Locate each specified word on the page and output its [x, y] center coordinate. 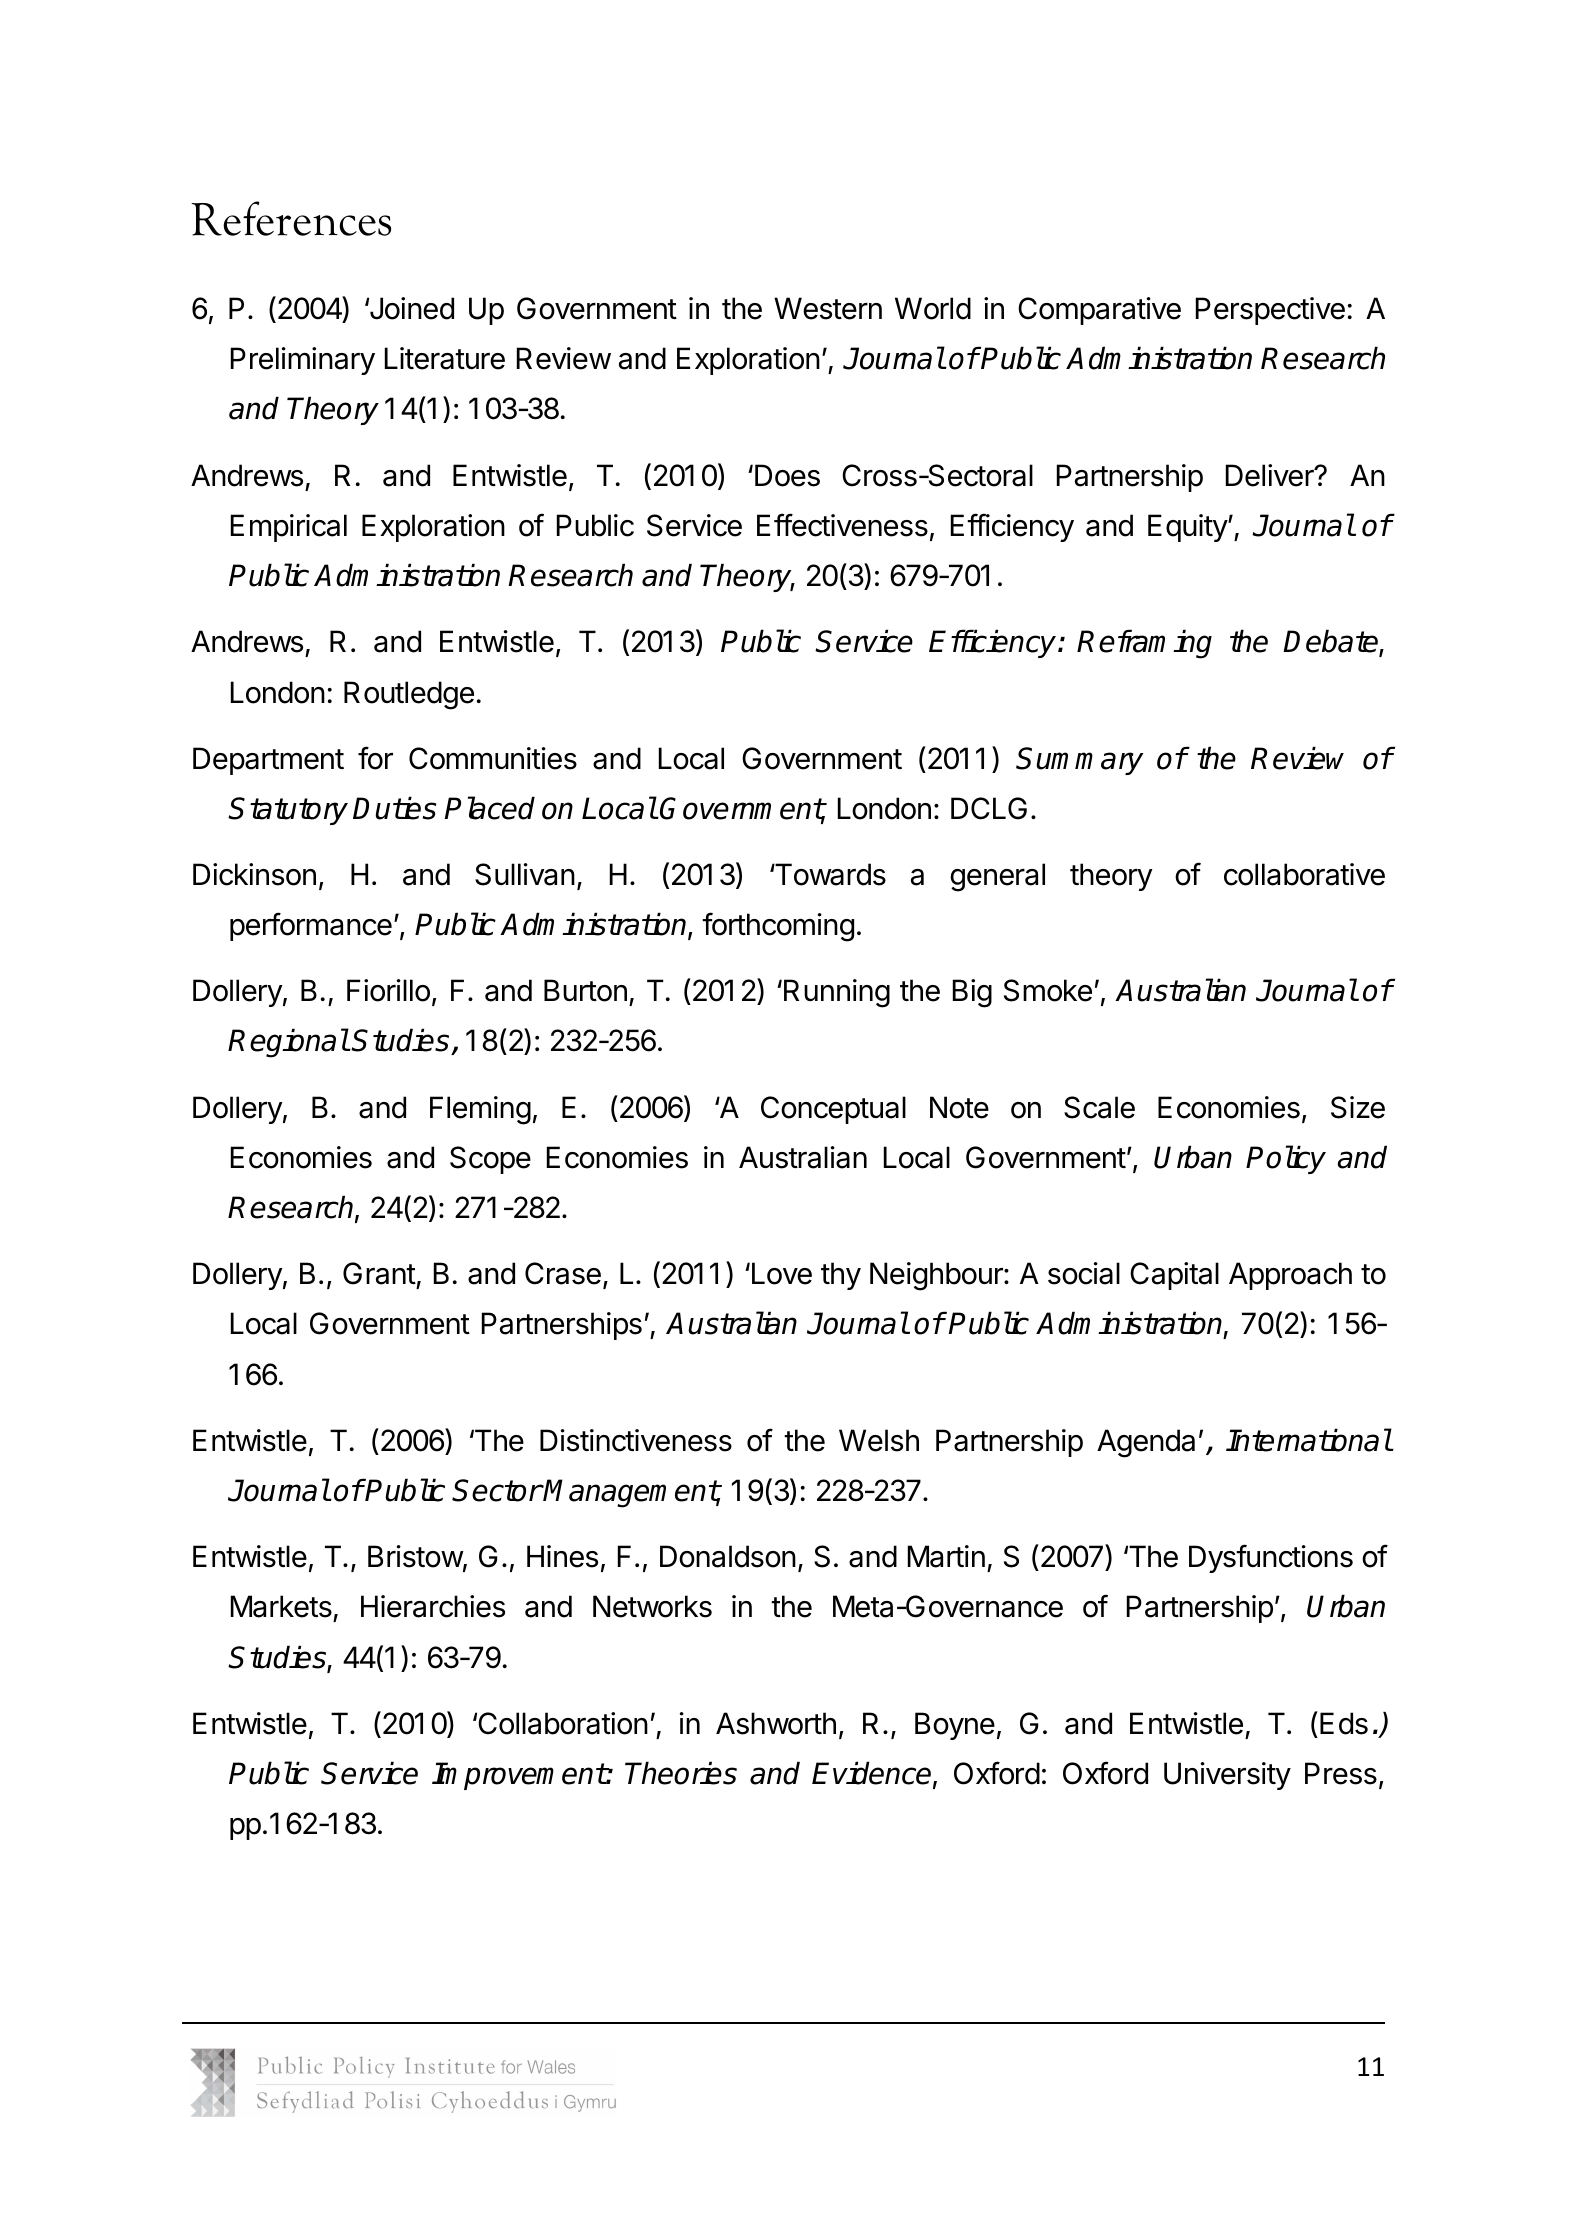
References [291, 218]
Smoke [1048, 990]
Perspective [1270, 311]
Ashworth [776, 1723]
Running [837, 993]
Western [828, 308]
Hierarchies [433, 1606]
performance [311, 926]
